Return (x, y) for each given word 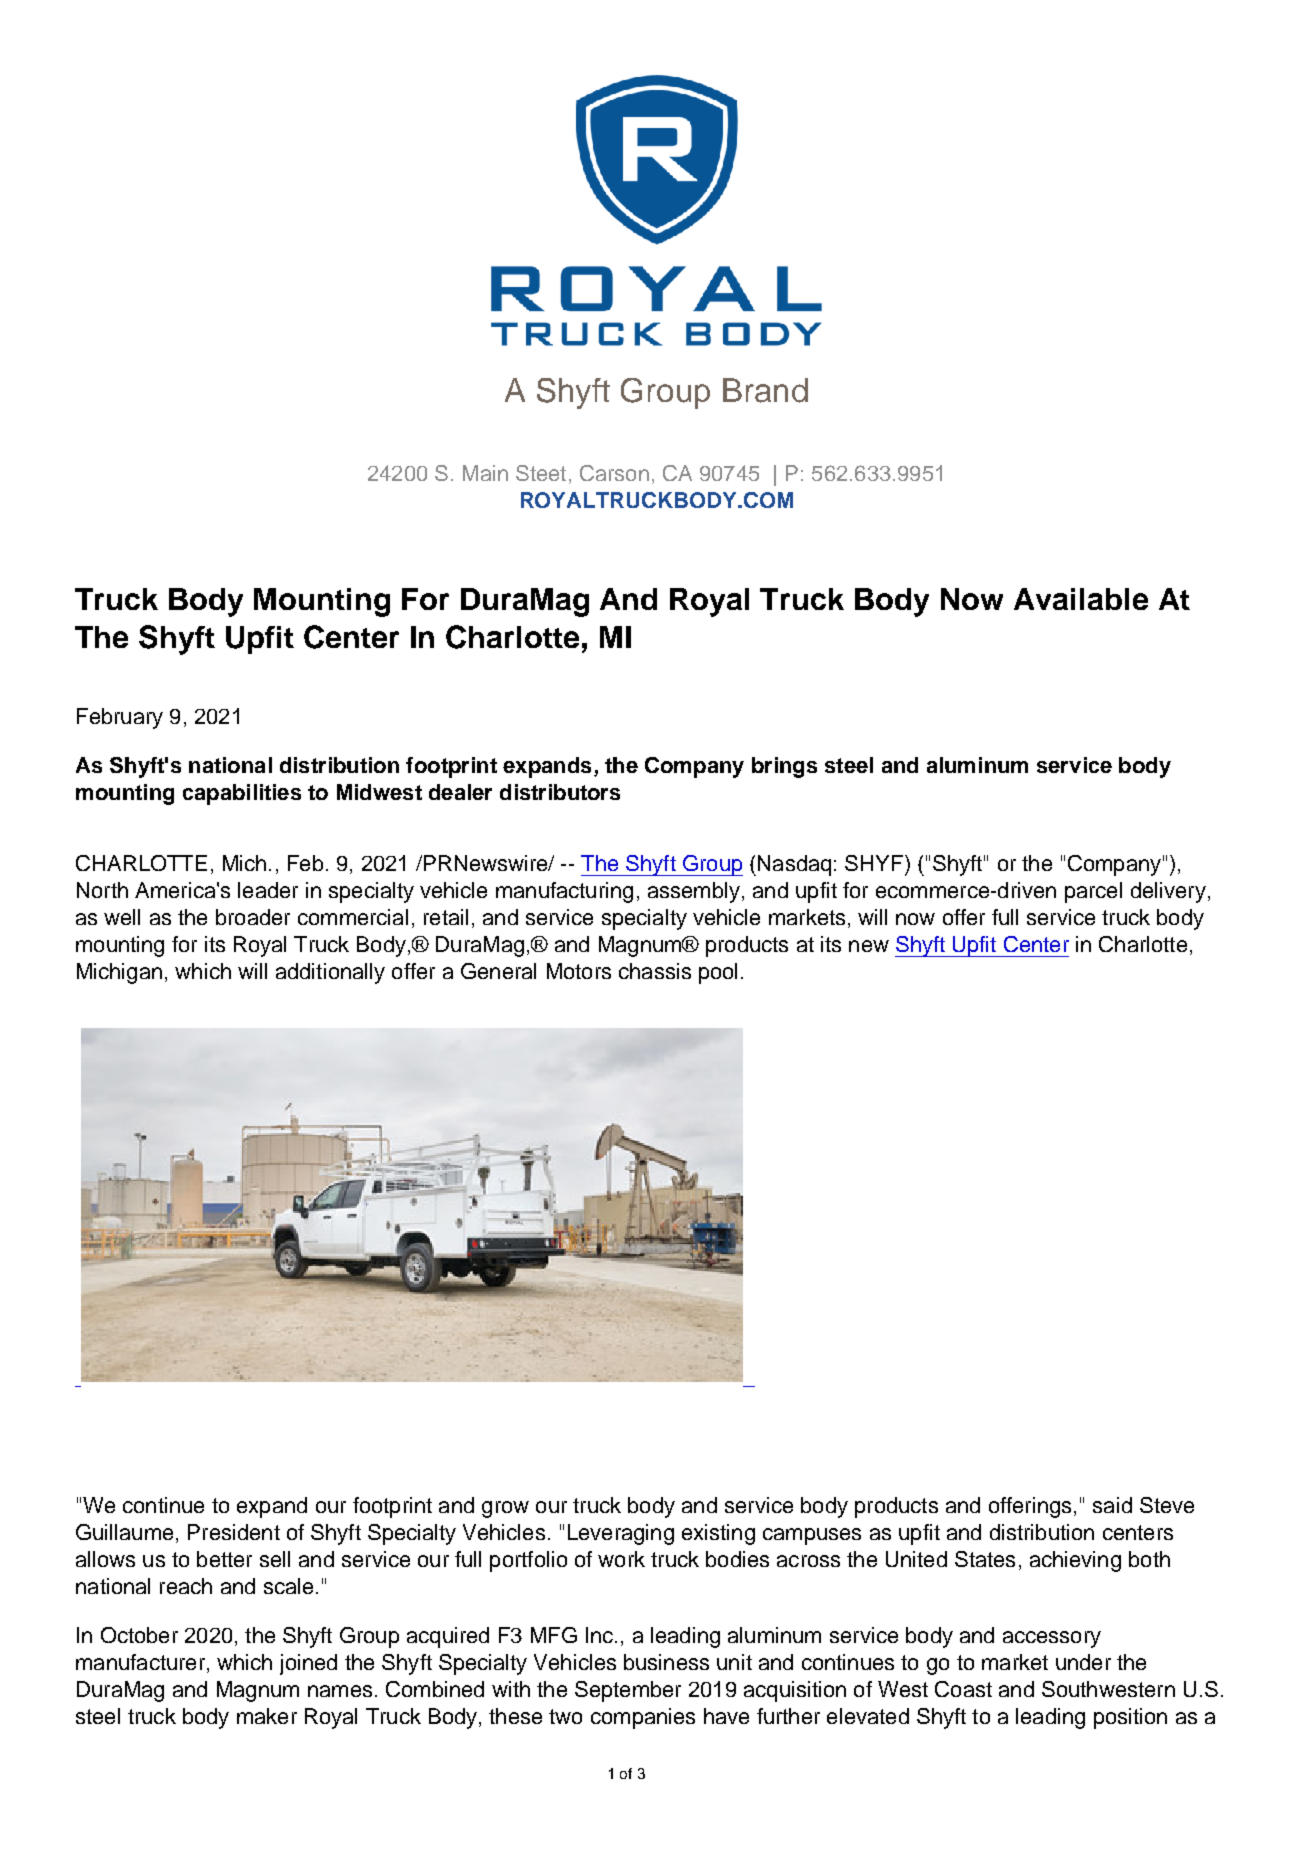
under (1083, 1662)
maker (267, 1716)
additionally (330, 973)
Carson (614, 473)
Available (1081, 599)
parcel (1093, 892)
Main (485, 473)
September (628, 1691)
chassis (655, 971)
